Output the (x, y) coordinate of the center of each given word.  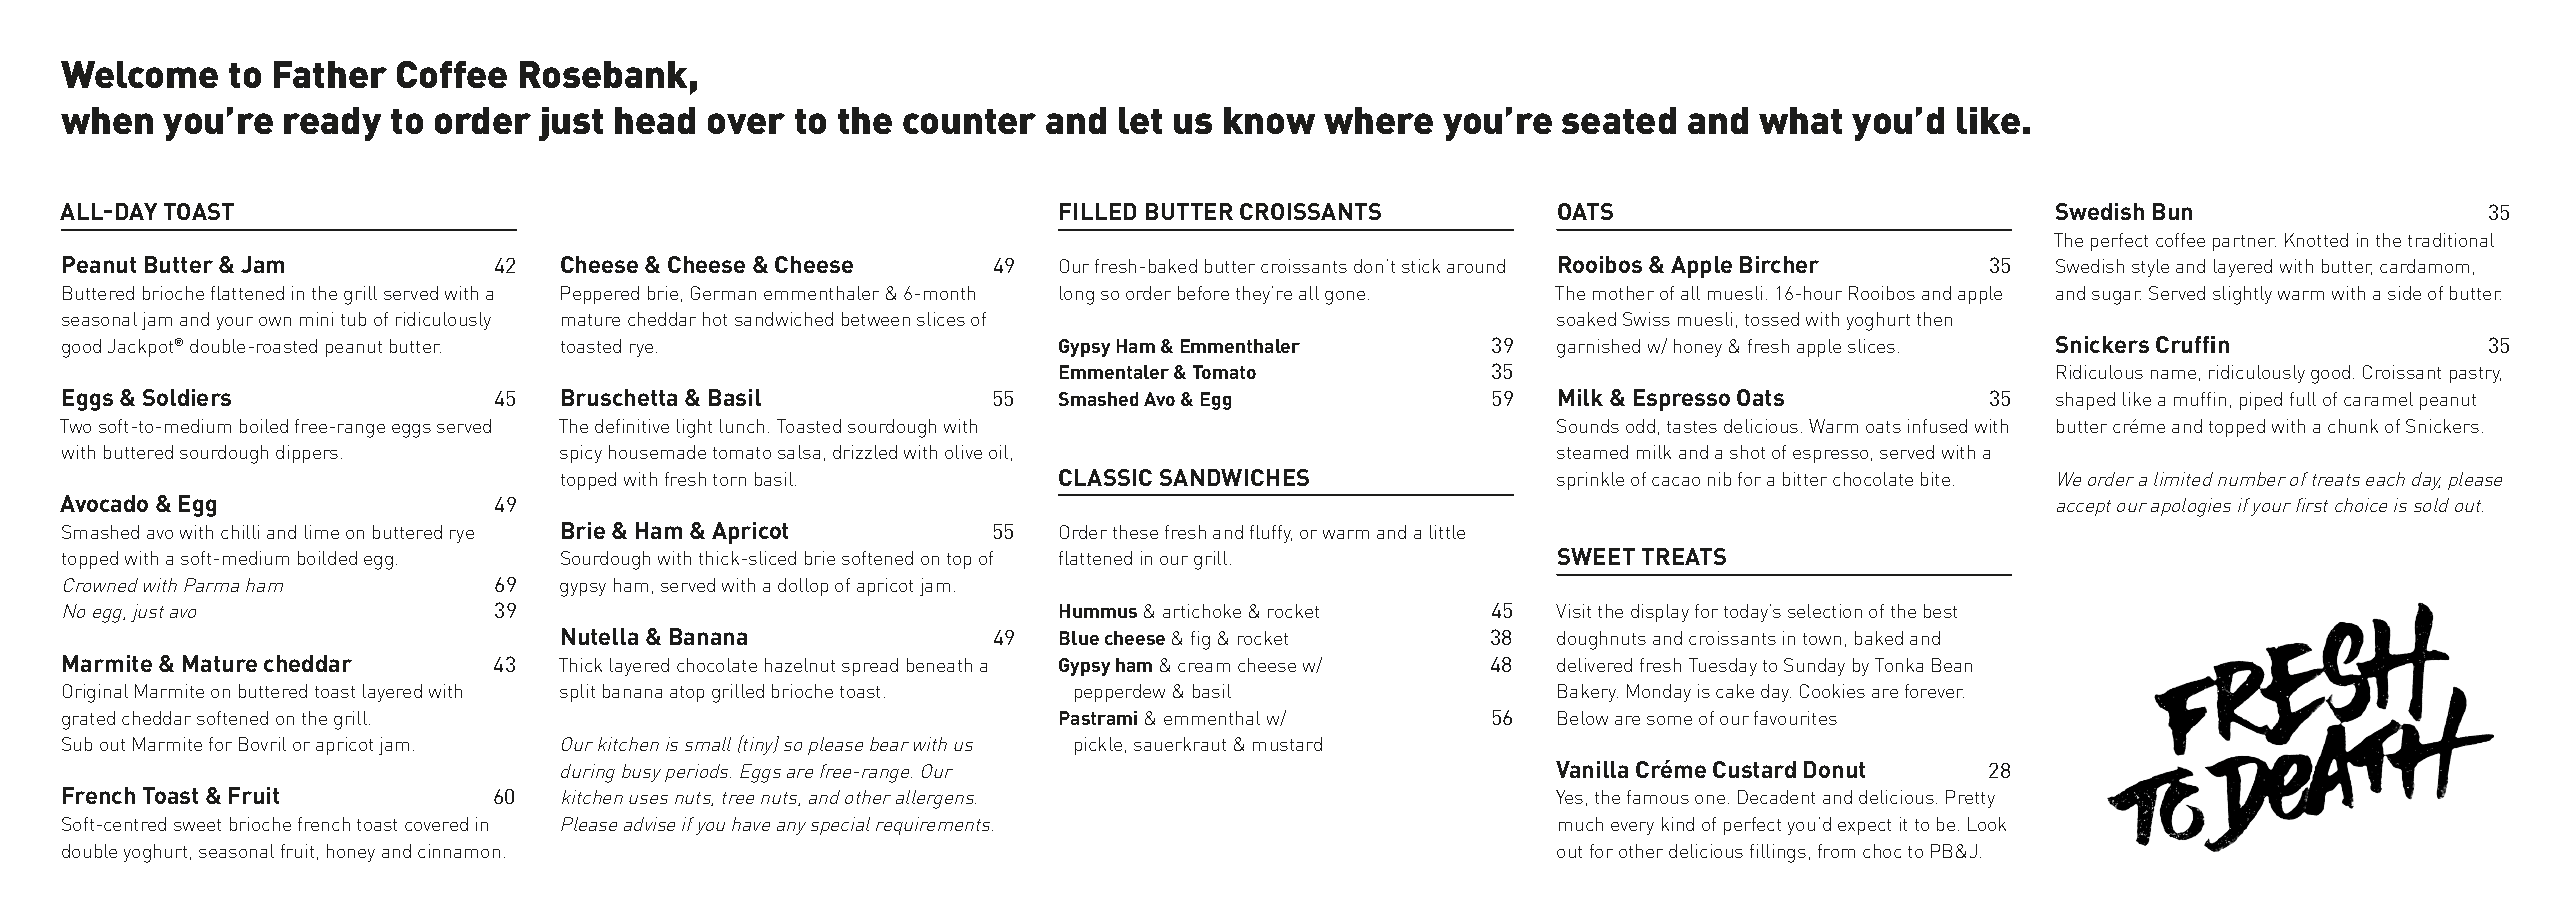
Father (330, 74)
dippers (307, 454)
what (1800, 120)
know (1269, 120)
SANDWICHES (1234, 477)
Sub (77, 744)
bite (1935, 479)
